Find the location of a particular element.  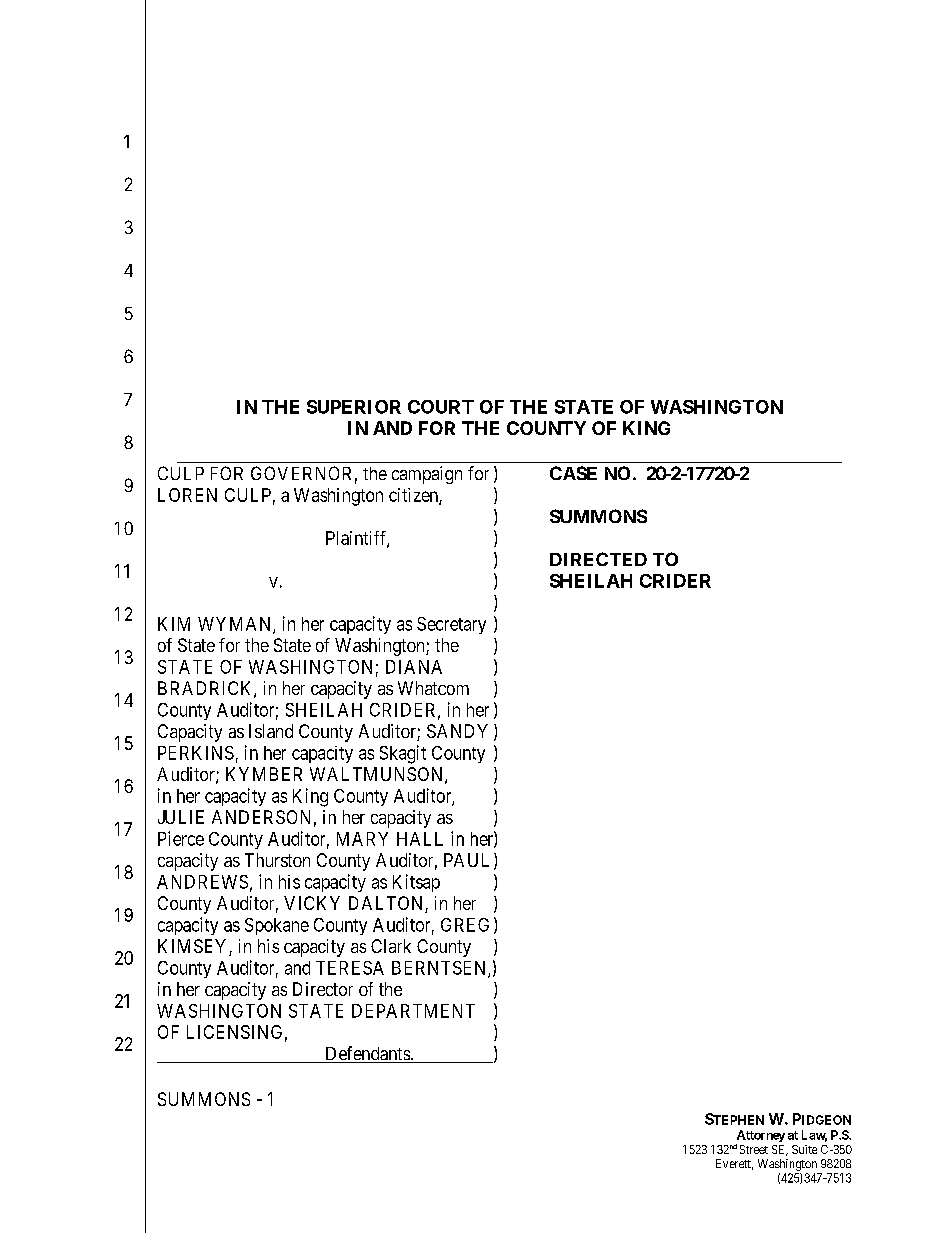

Defendants is located at coordinates (367, 1054).
